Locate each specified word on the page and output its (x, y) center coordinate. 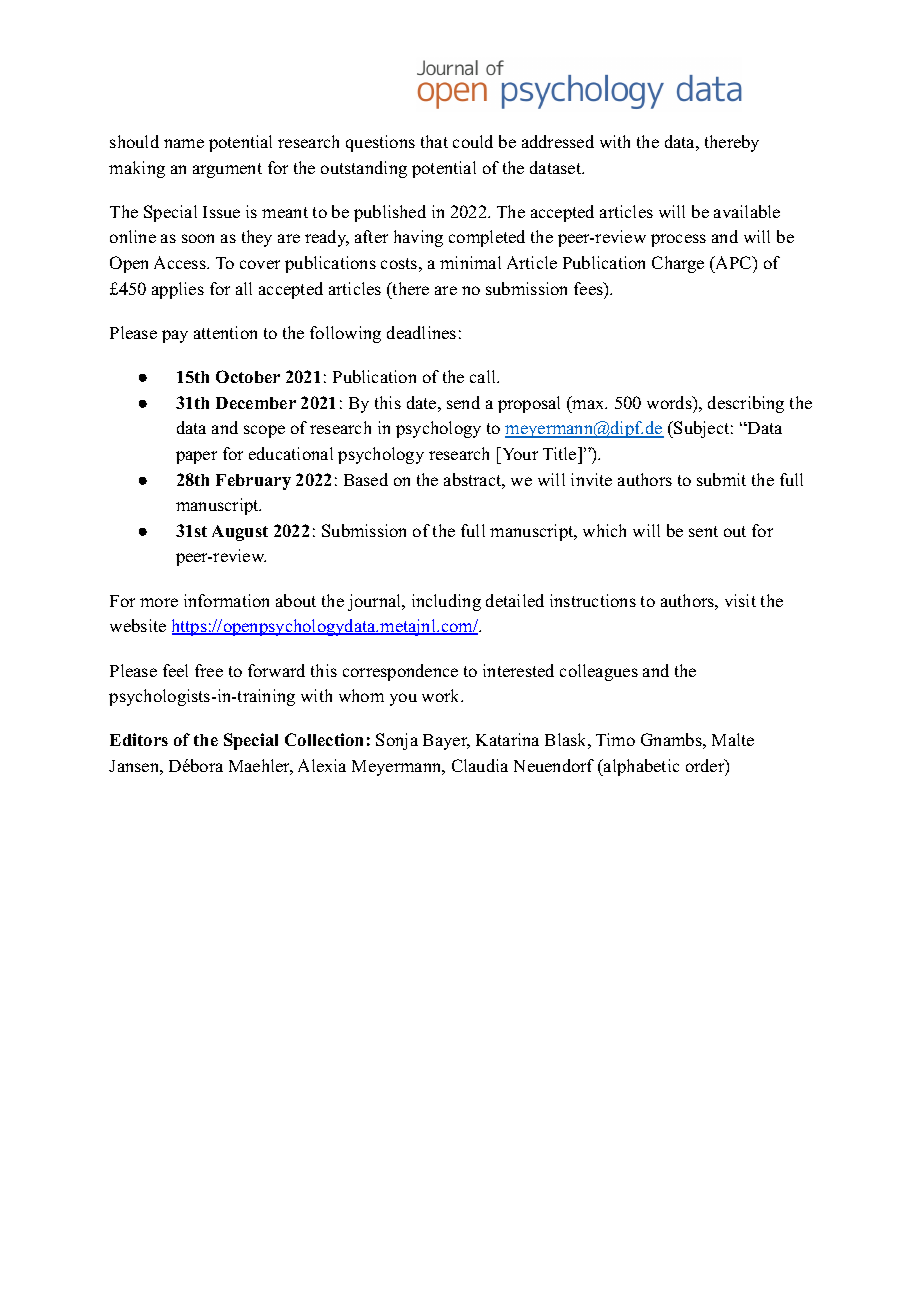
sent (703, 531)
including (446, 602)
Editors (139, 739)
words (670, 402)
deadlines (421, 332)
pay (175, 336)
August (240, 533)
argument (227, 170)
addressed (558, 141)
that (434, 141)
